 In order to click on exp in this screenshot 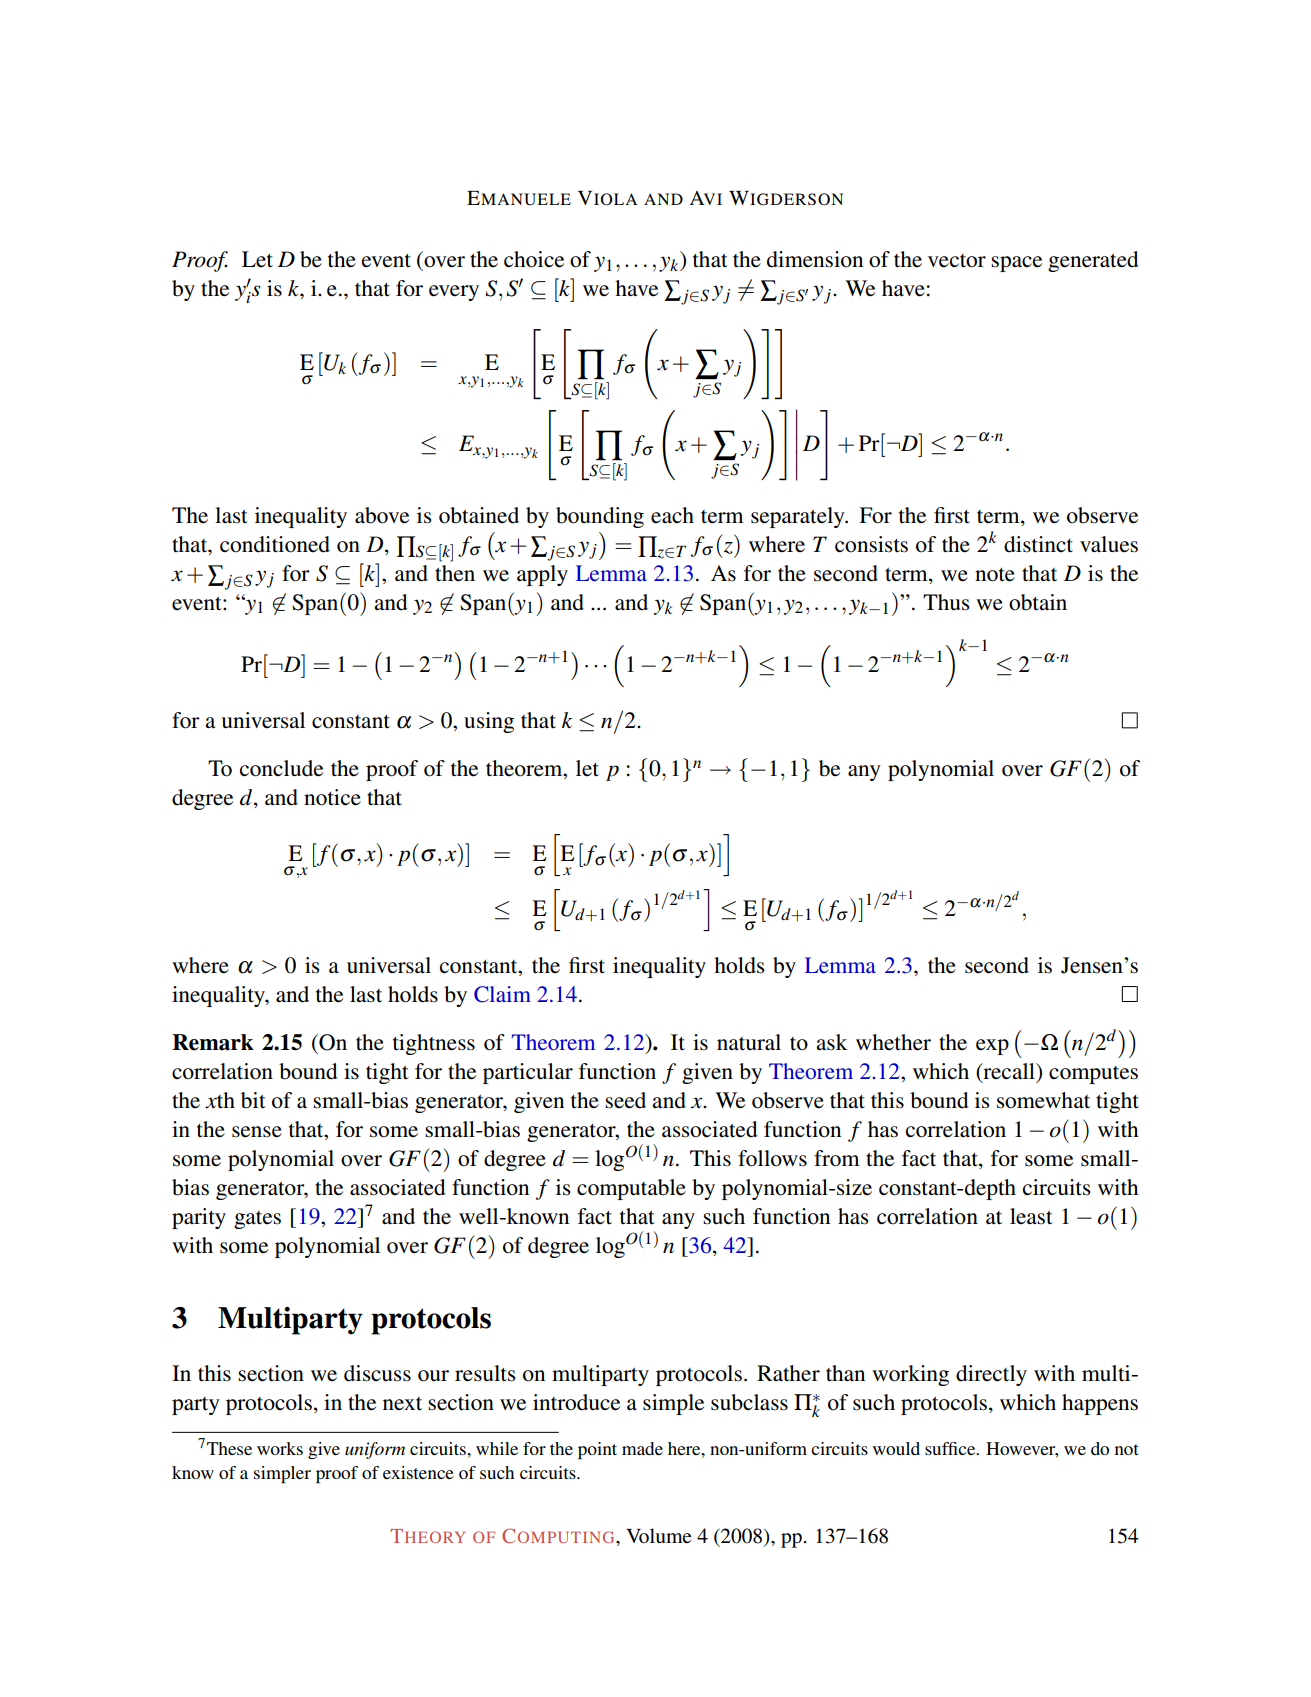, I will do `click(992, 1047)`.
